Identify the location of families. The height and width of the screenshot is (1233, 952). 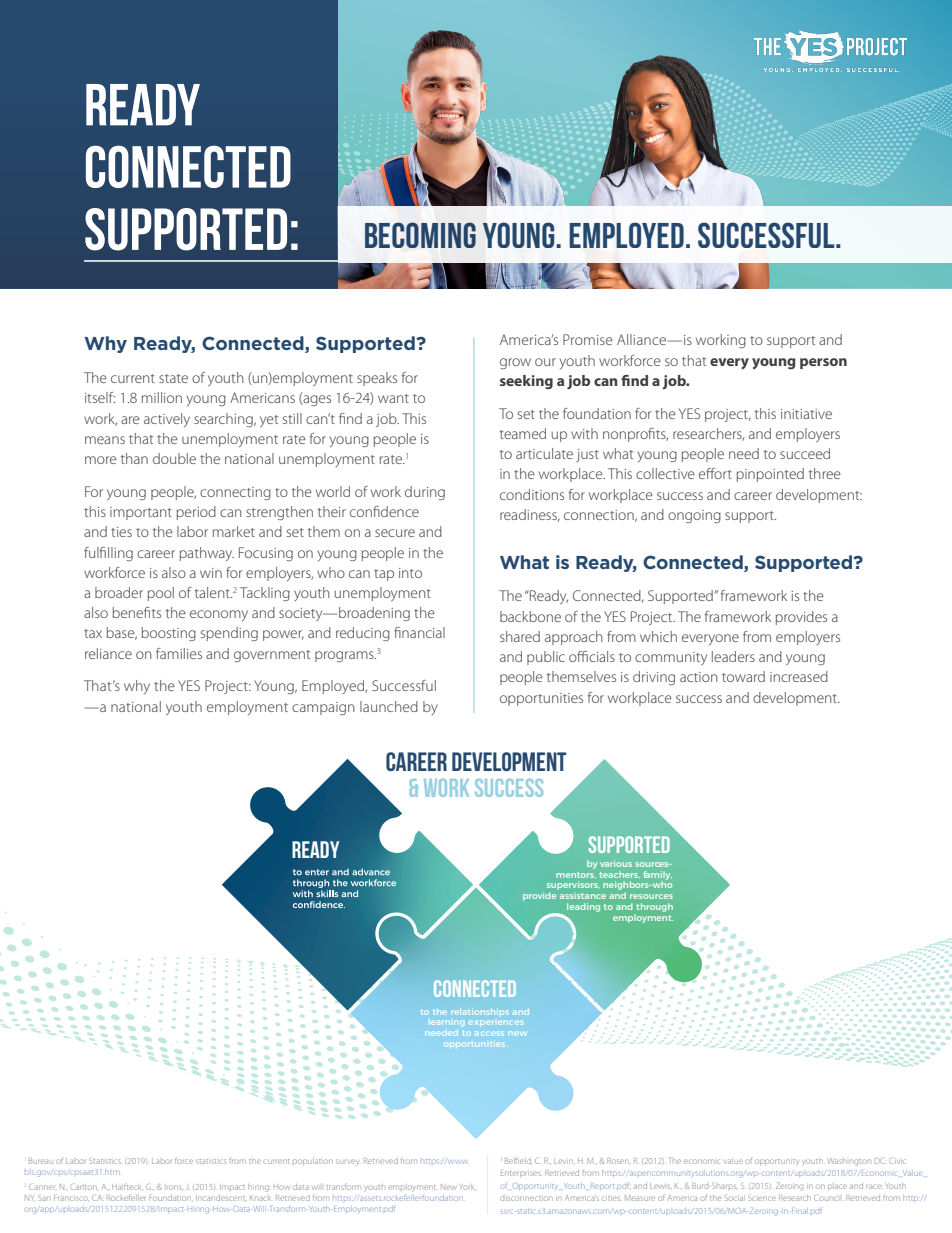
(179, 653).
